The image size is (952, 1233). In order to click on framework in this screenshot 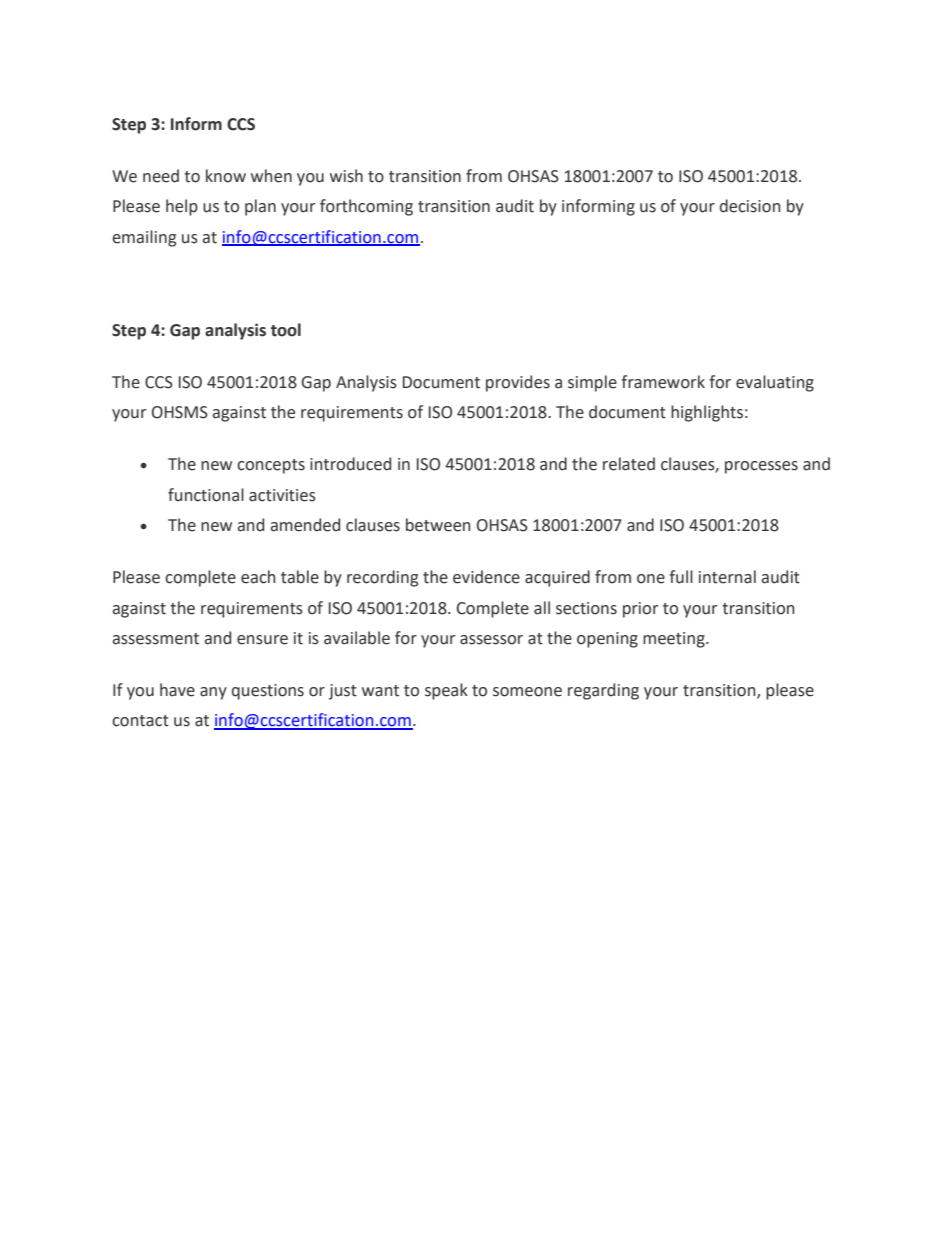, I will do `click(663, 382)`.
